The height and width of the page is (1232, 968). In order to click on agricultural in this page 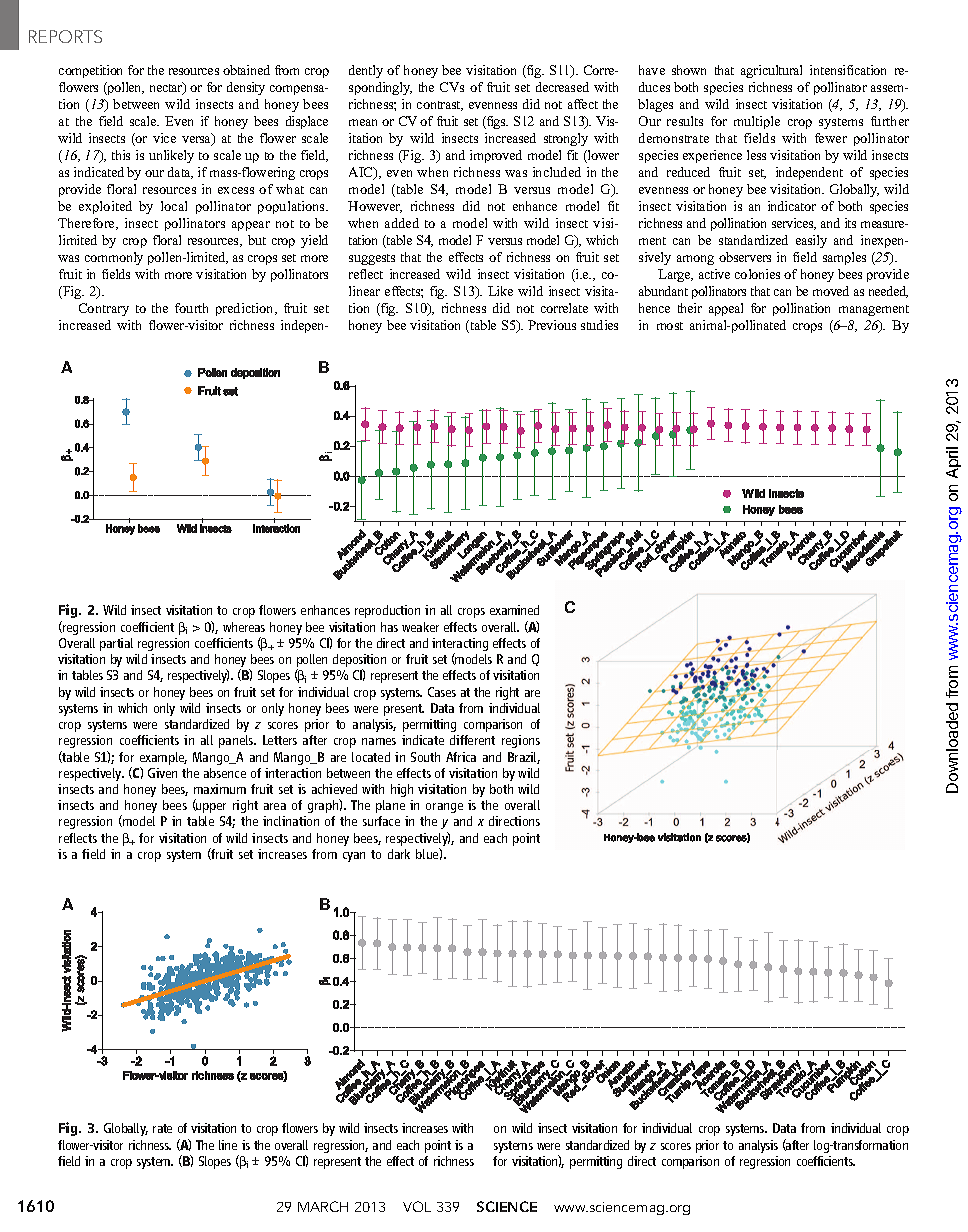, I will do `click(771, 71)`.
